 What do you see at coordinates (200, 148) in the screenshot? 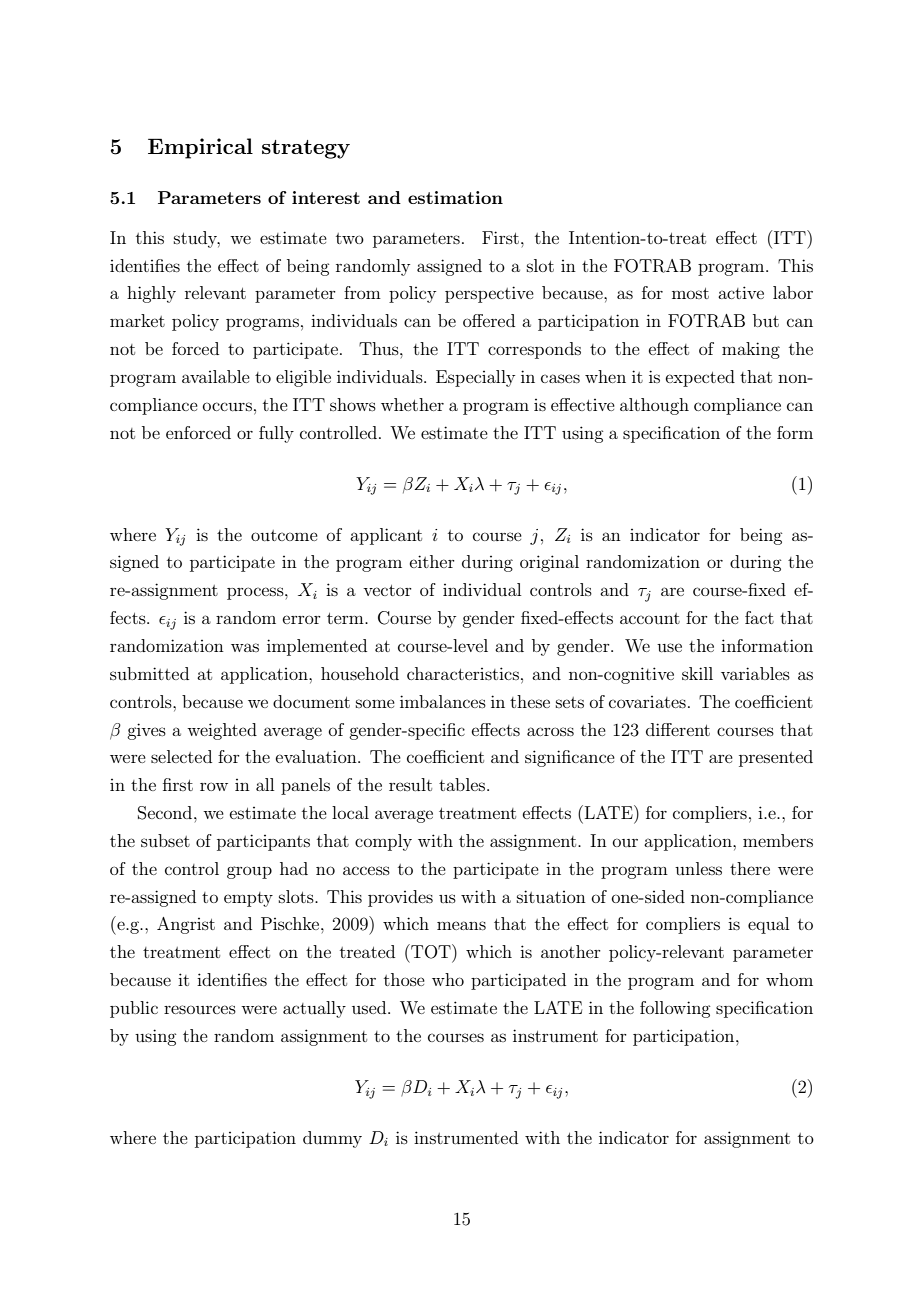
I see `Empirical` at bounding box center [200, 148].
